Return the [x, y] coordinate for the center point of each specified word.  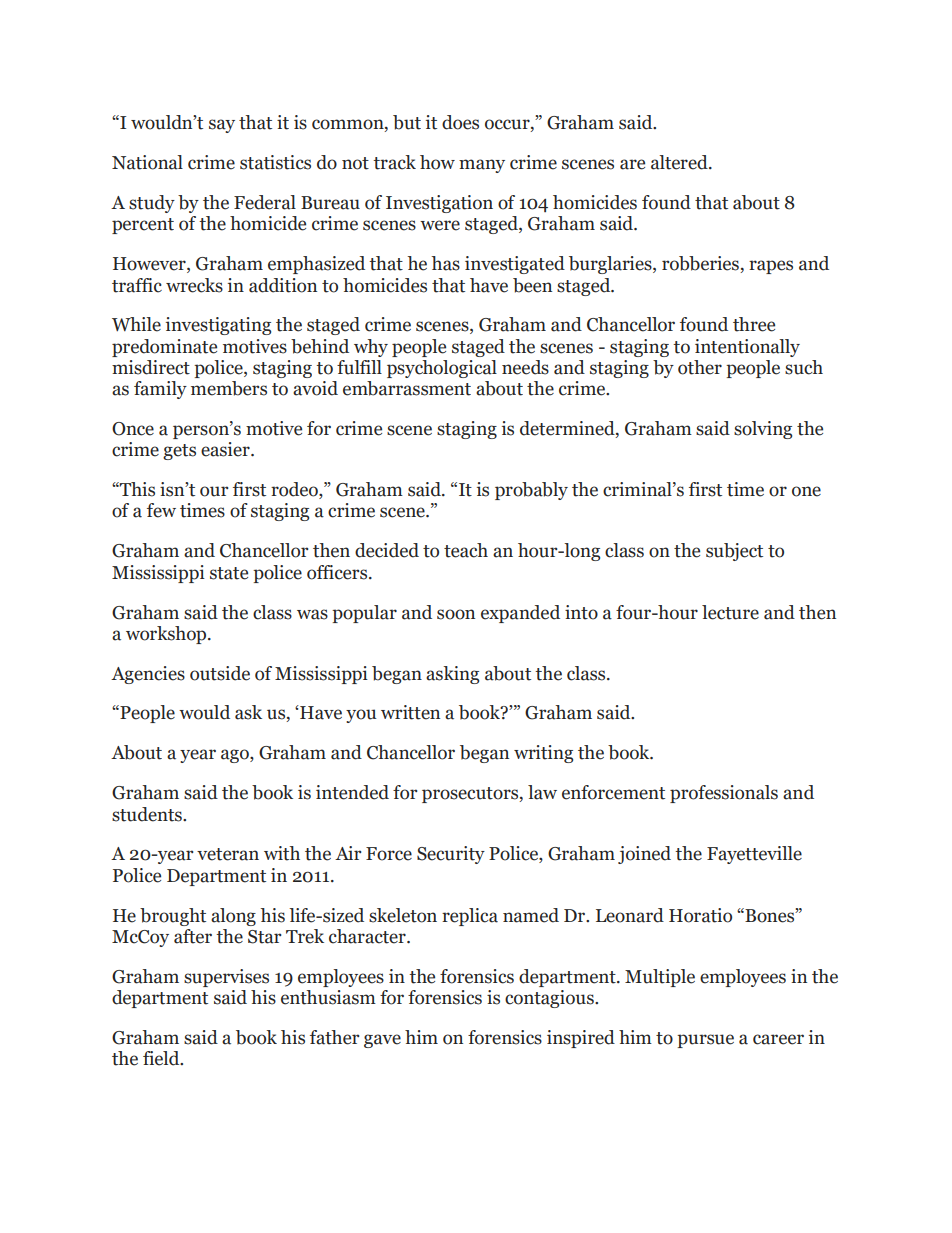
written [410, 712]
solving [763, 430]
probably [531, 491]
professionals [724, 794]
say [222, 126]
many [482, 166]
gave [382, 1041]
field [162, 1058]
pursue [705, 1041]
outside [220, 673]
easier [226, 449]
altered [680, 162]
